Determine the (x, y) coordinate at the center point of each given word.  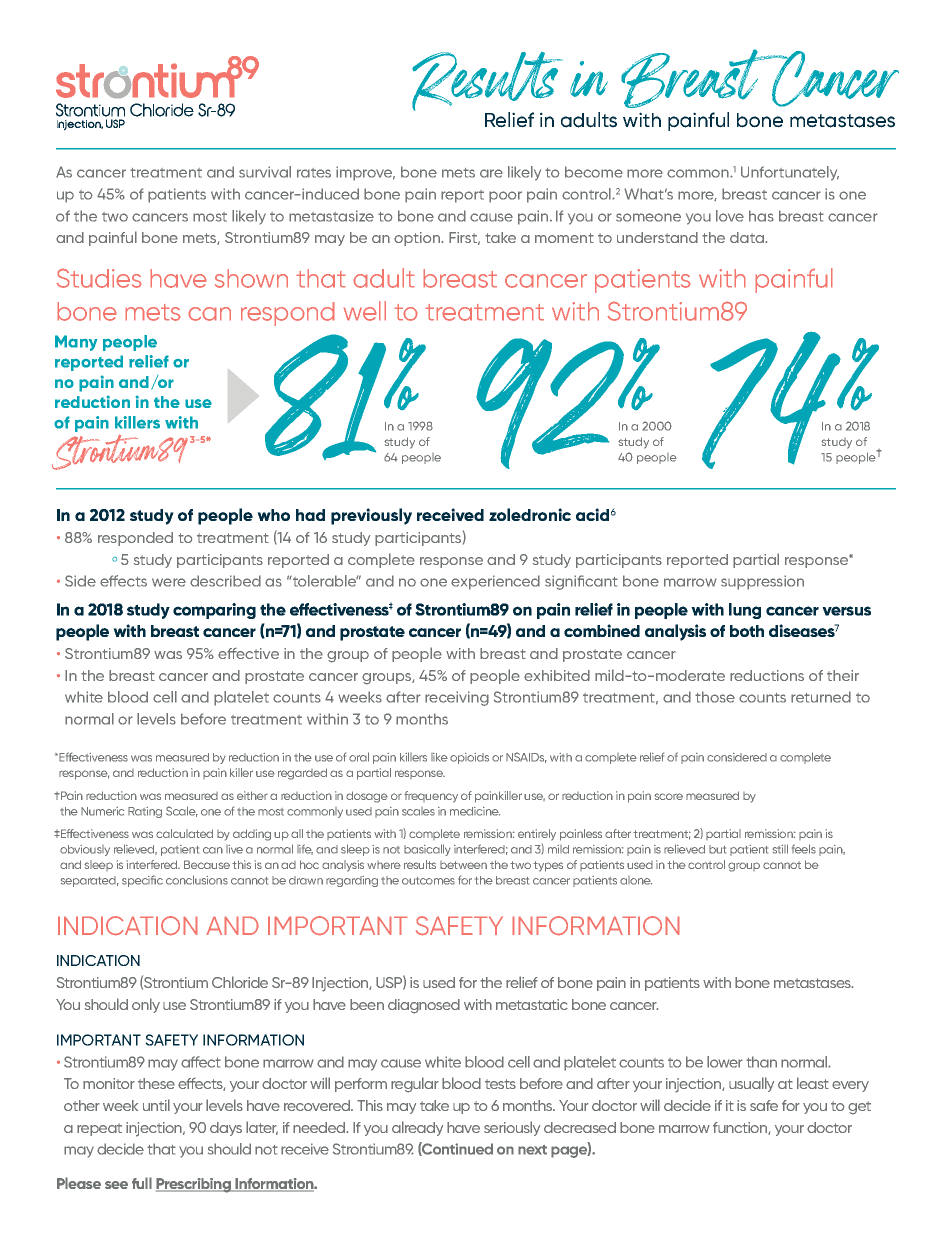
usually (751, 1084)
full (142, 1183)
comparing (214, 611)
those (715, 697)
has (761, 216)
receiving (457, 698)
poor (505, 197)
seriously (512, 1128)
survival (265, 172)
